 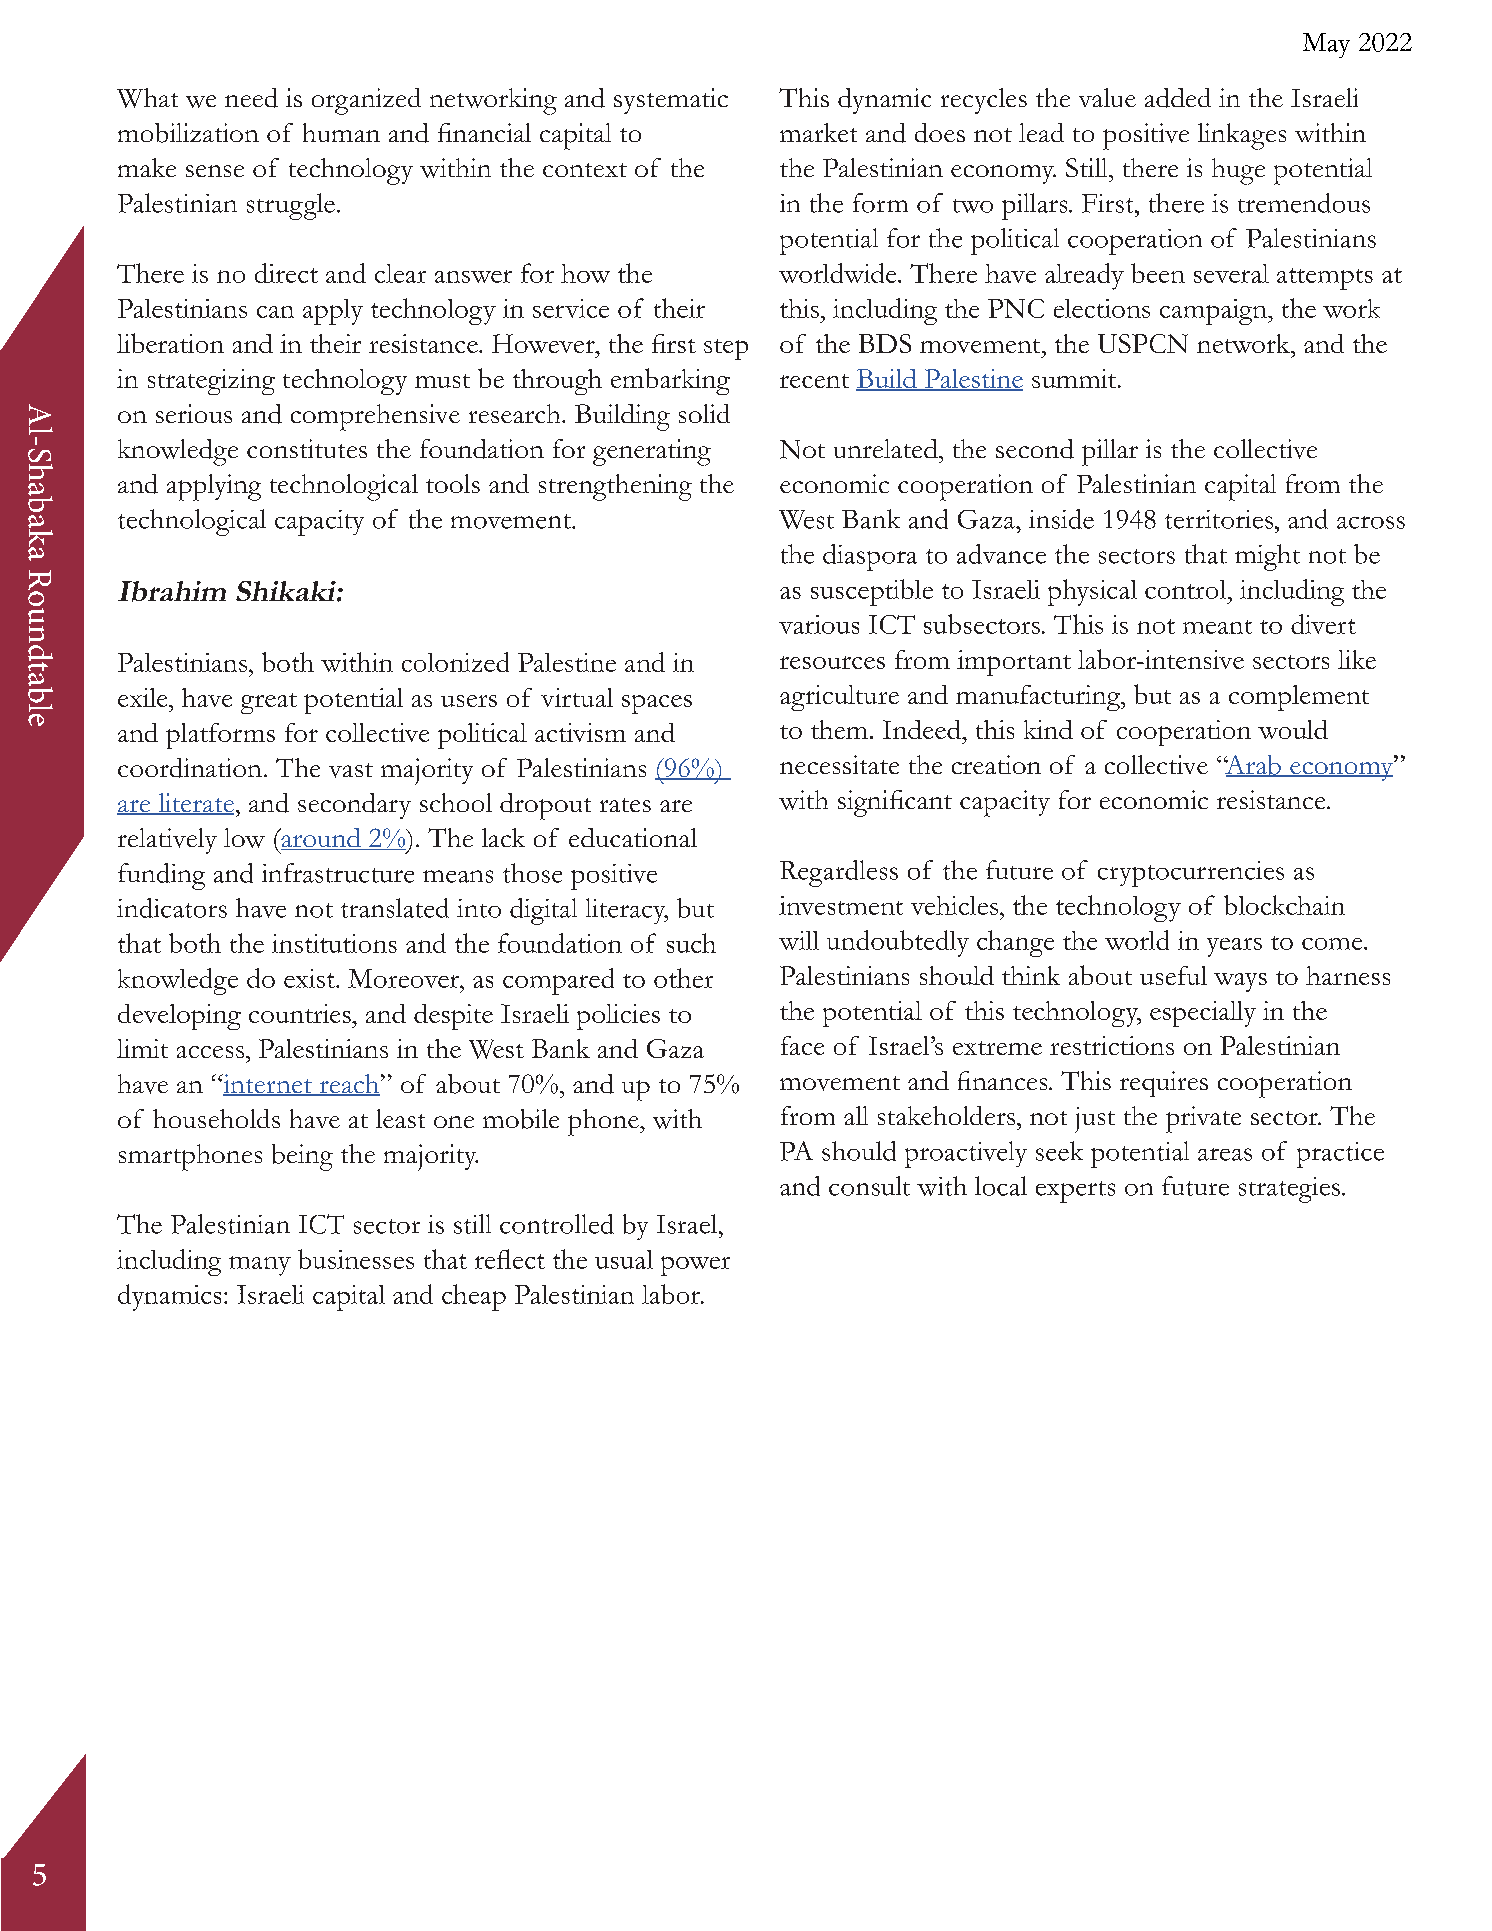 I want to click on great, so click(x=269, y=703).
